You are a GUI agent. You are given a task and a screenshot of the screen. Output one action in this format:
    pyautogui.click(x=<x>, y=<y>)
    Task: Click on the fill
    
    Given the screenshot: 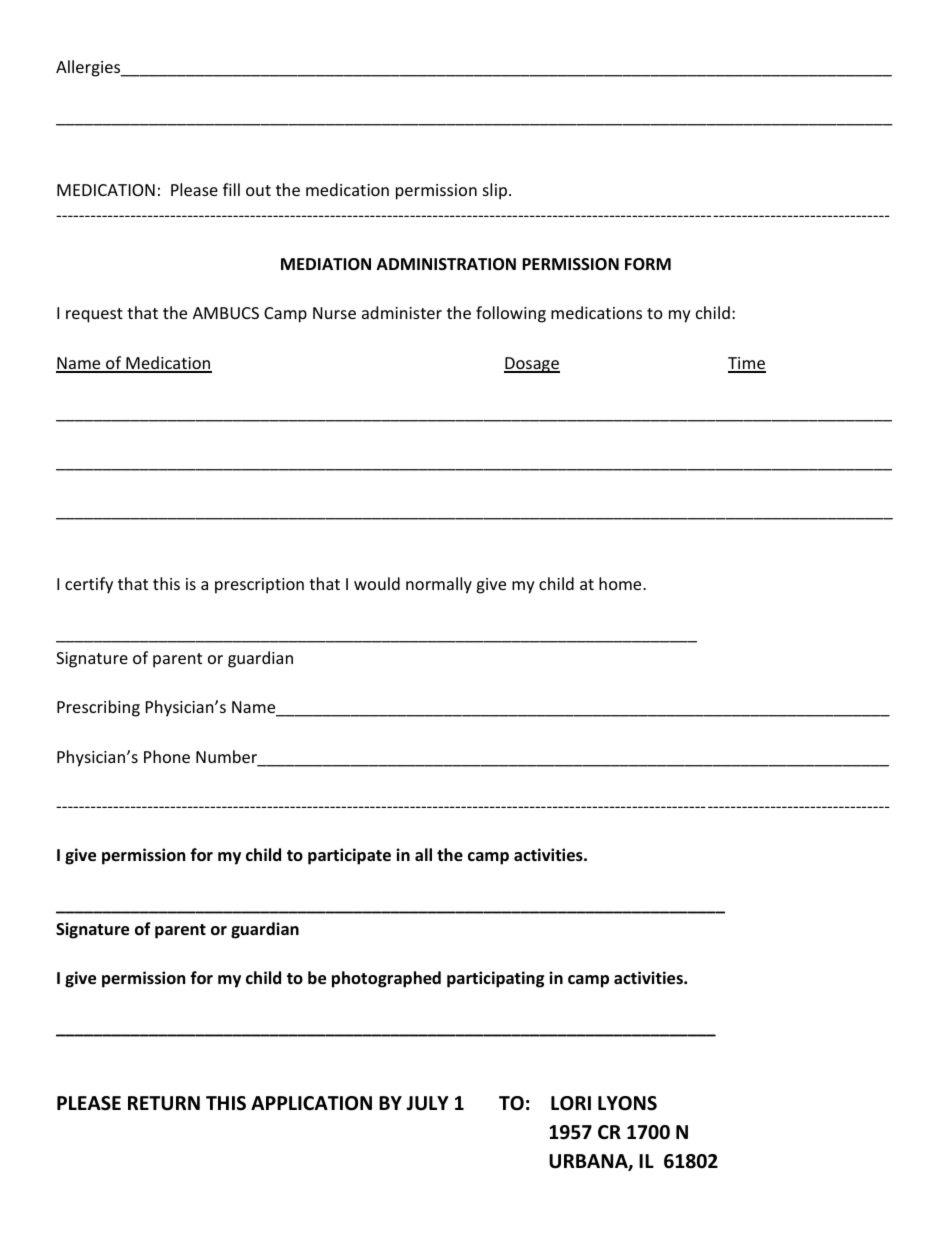 What is the action you would take?
    pyautogui.click(x=231, y=189)
